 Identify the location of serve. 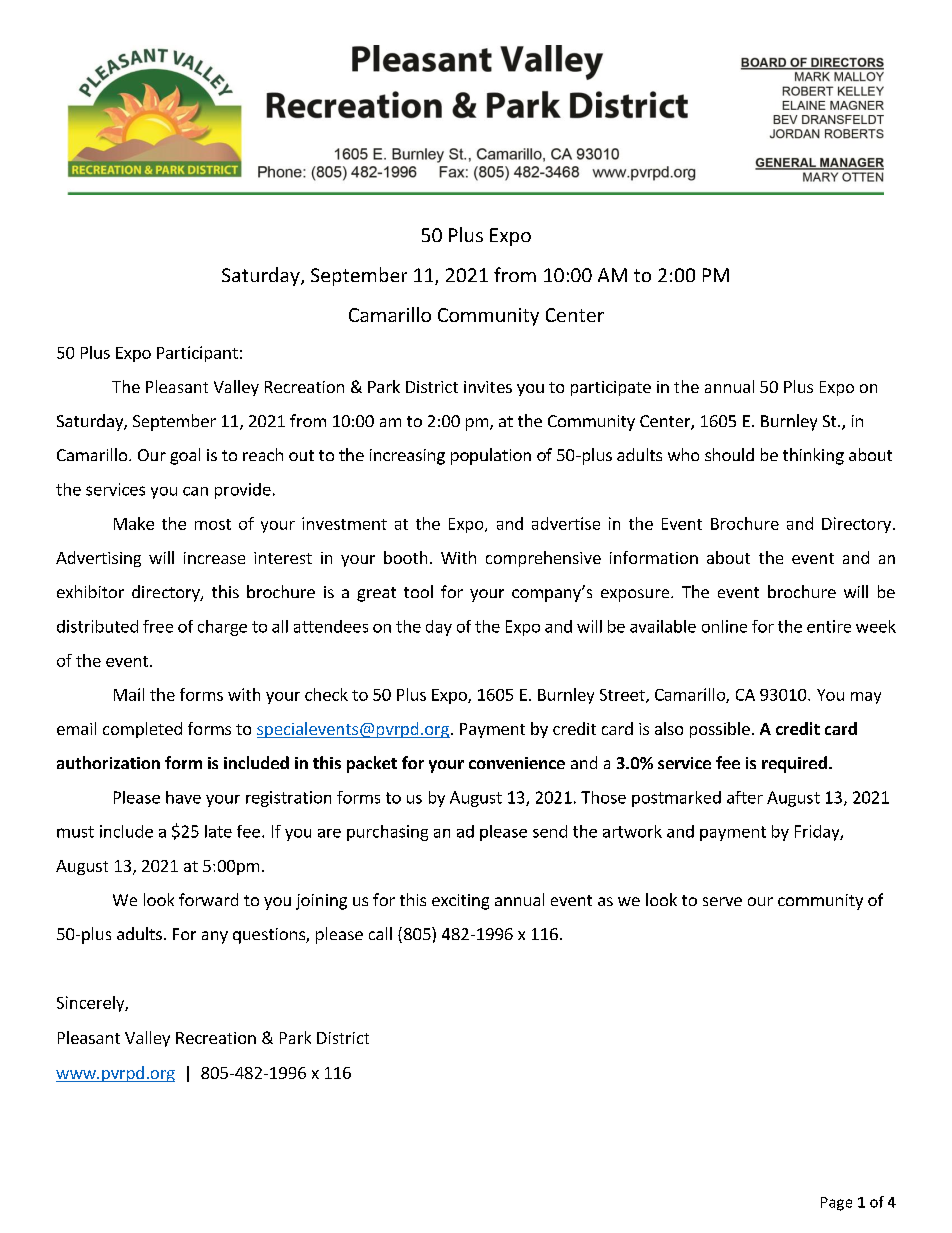
(722, 901).
